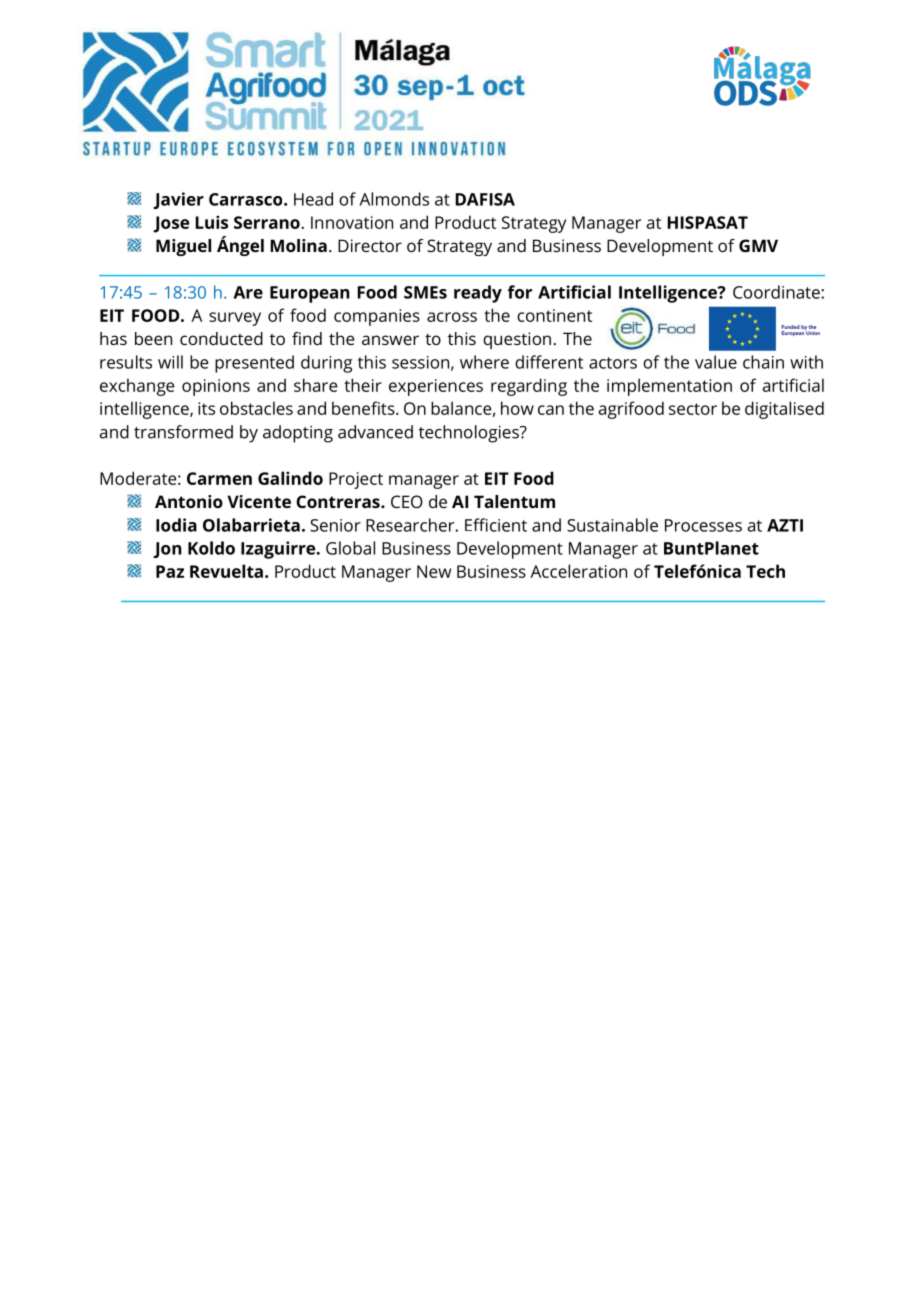 This document has width=924, height=1308. What do you see at coordinates (375, 432) in the document?
I see `advanced` at bounding box center [375, 432].
